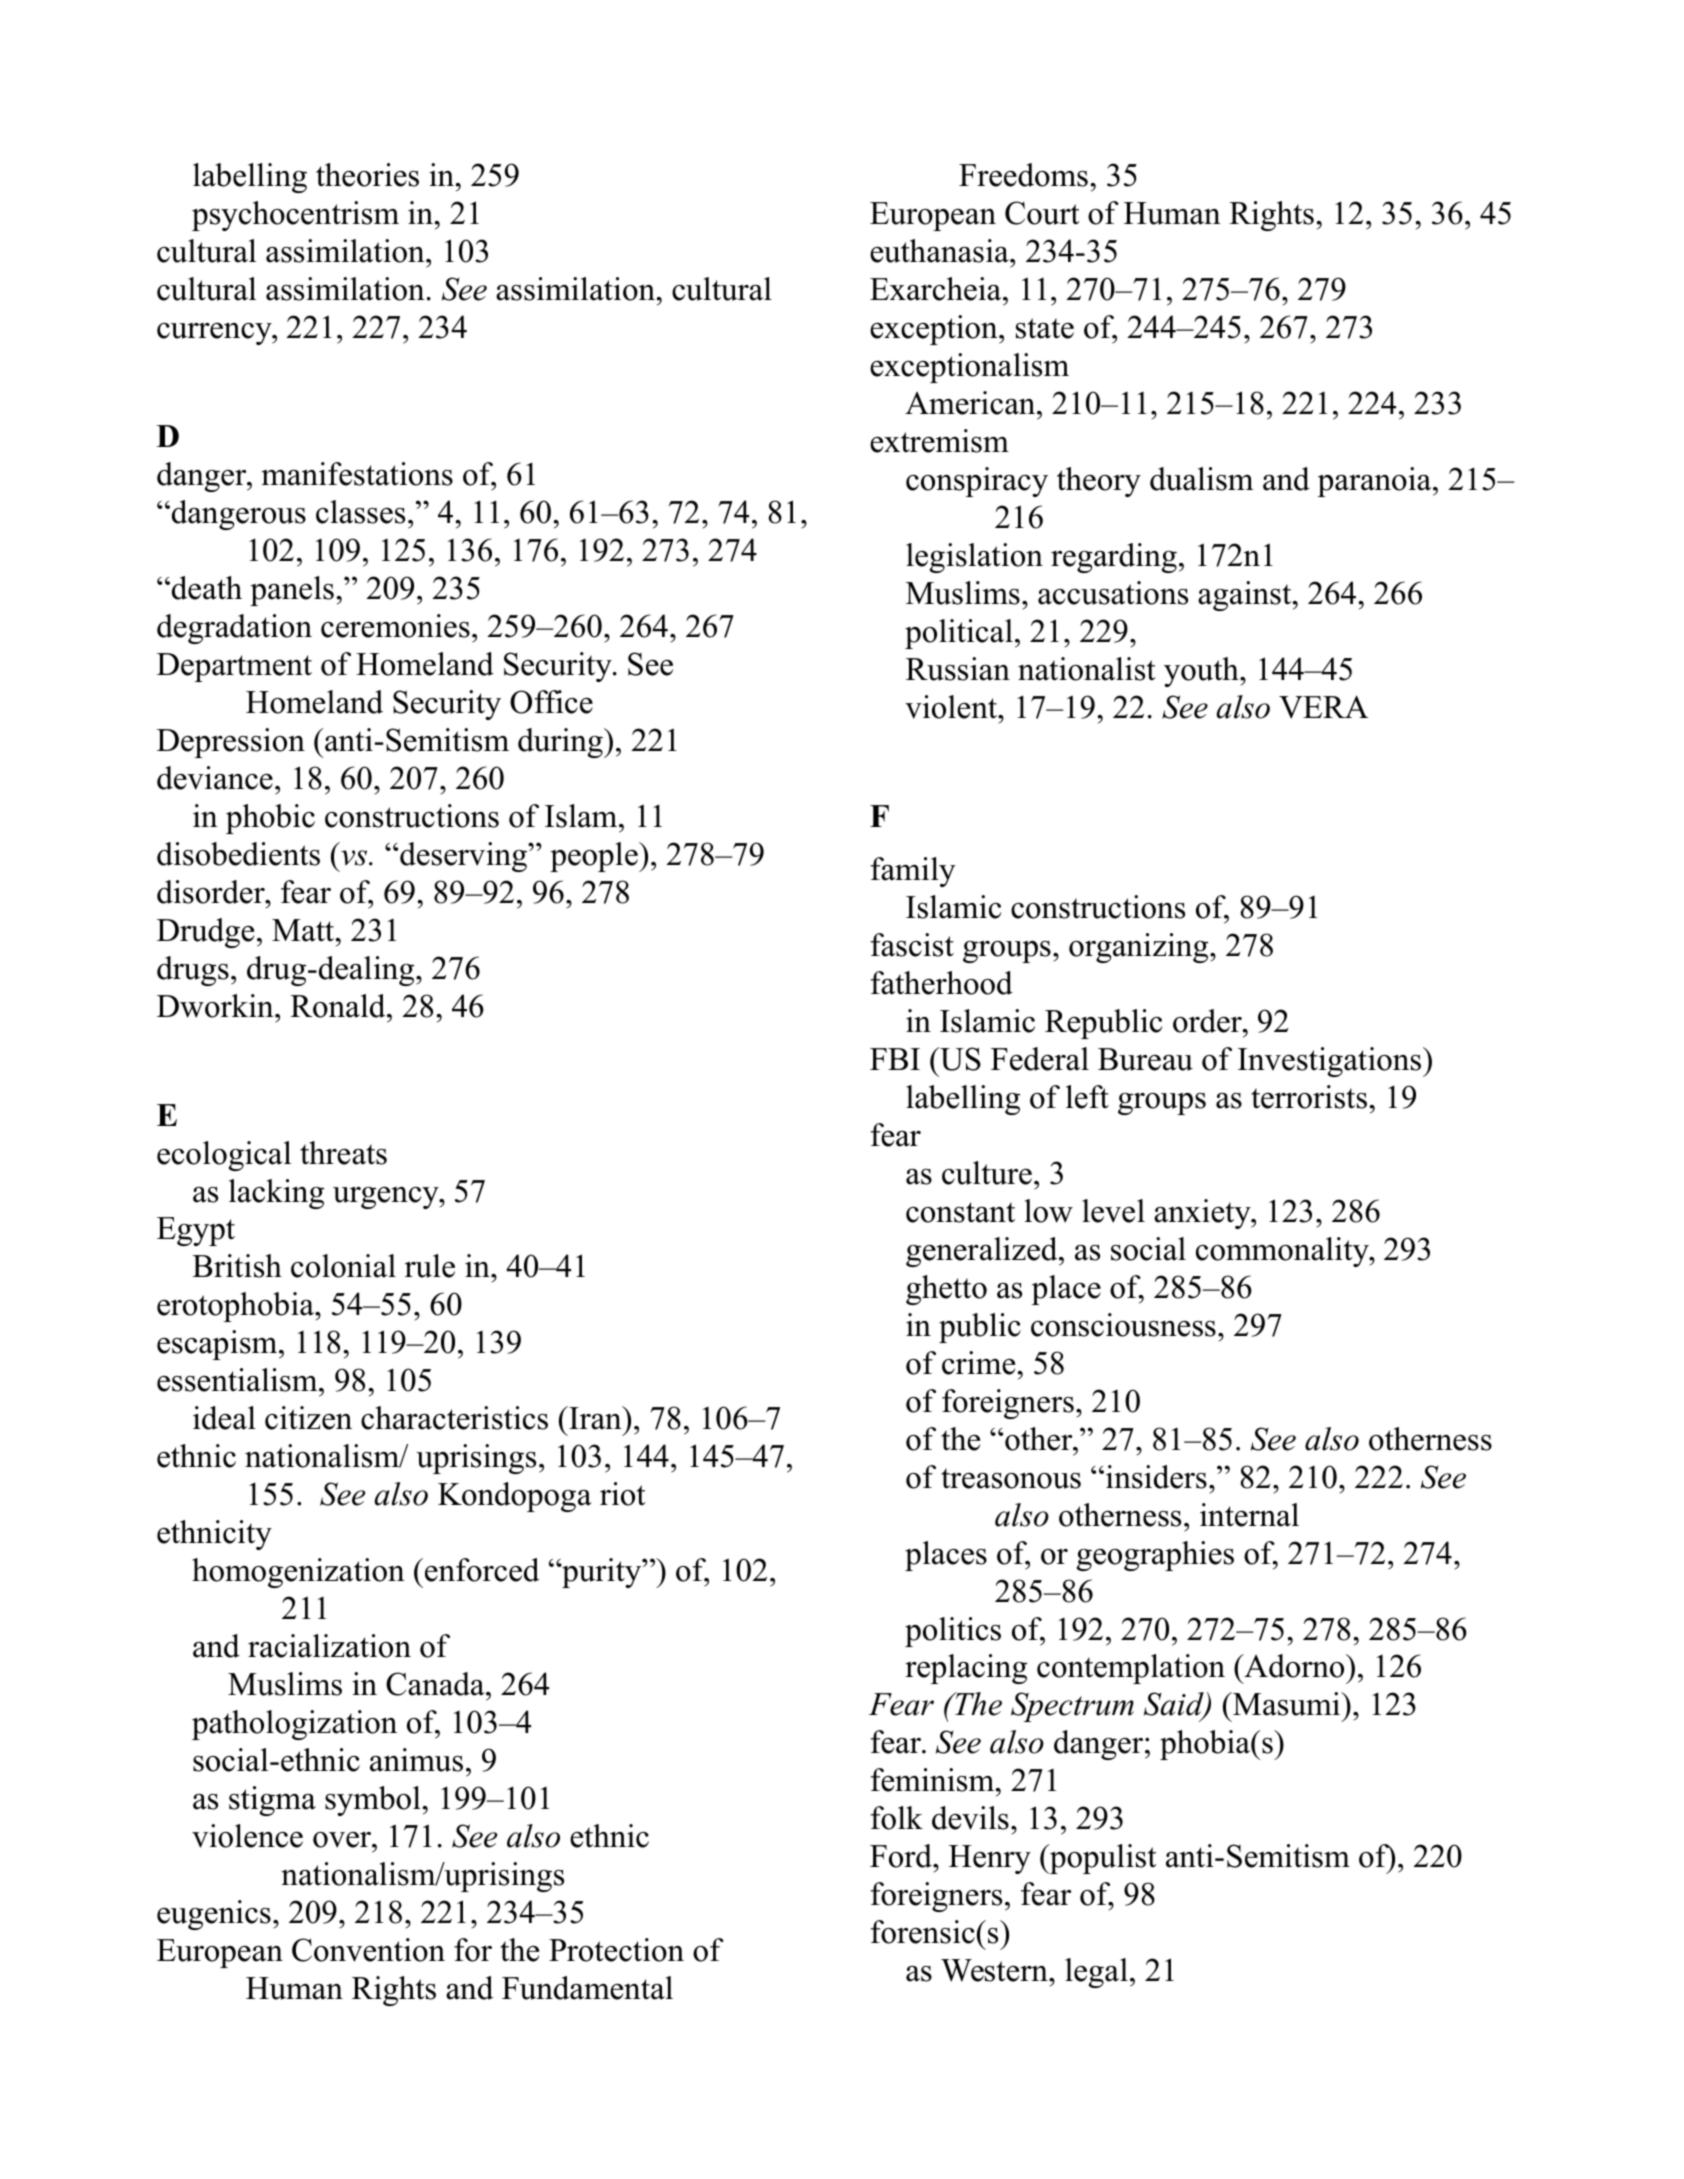  I want to click on legal, so click(1096, 1973).
